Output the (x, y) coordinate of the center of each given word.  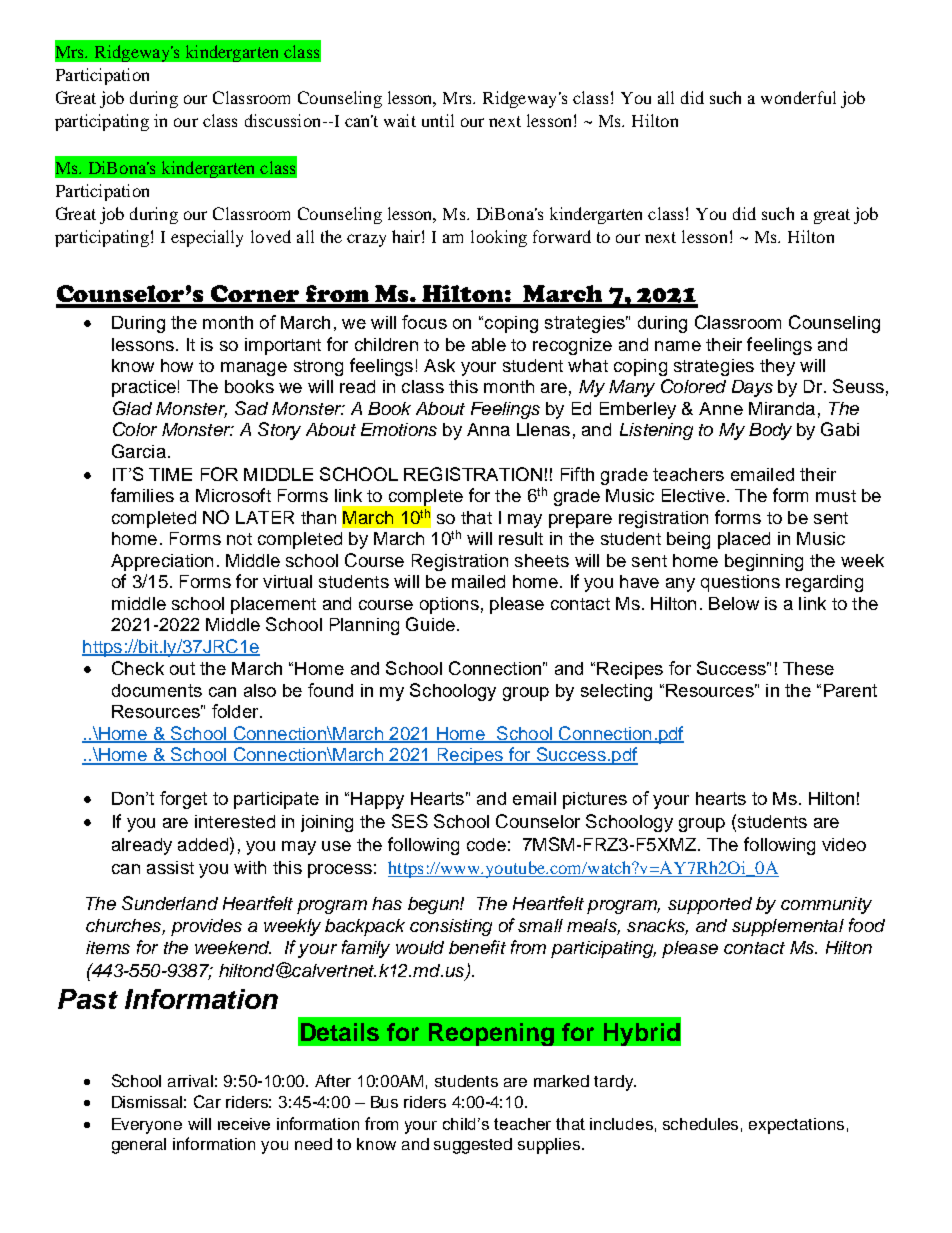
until (438, 120)
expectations (796, 1126)
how (177, 365)
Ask (439, 365)
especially (207, 238)
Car (207, 1101)
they (777, 367)
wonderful (798, 97)
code (486, 844)
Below (734, 603)
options (449, 605)
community (826, 905)
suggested (473, 1146)
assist (170, 867)
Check (138, 668)
